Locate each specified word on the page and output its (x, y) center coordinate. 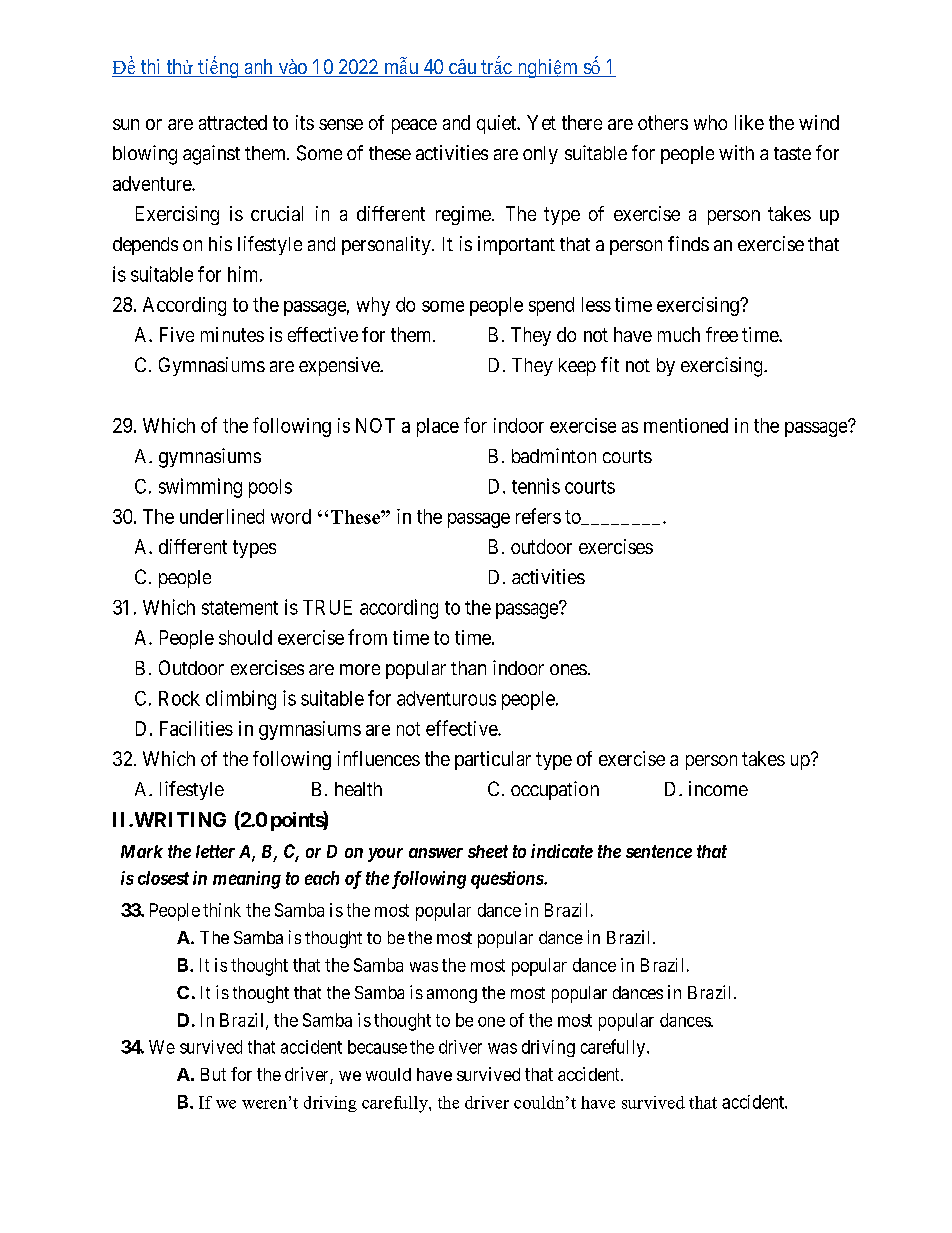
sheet (488, 851)
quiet (498, 124)
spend (551, 306)
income (718, 788)
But (213, 1074)
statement (240, 608)
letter (215, 851)
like (749, 122)
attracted (233, 122)
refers (538, 516)
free (722, 334)
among (452, 996)
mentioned (686, 425)
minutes (232, 334)
